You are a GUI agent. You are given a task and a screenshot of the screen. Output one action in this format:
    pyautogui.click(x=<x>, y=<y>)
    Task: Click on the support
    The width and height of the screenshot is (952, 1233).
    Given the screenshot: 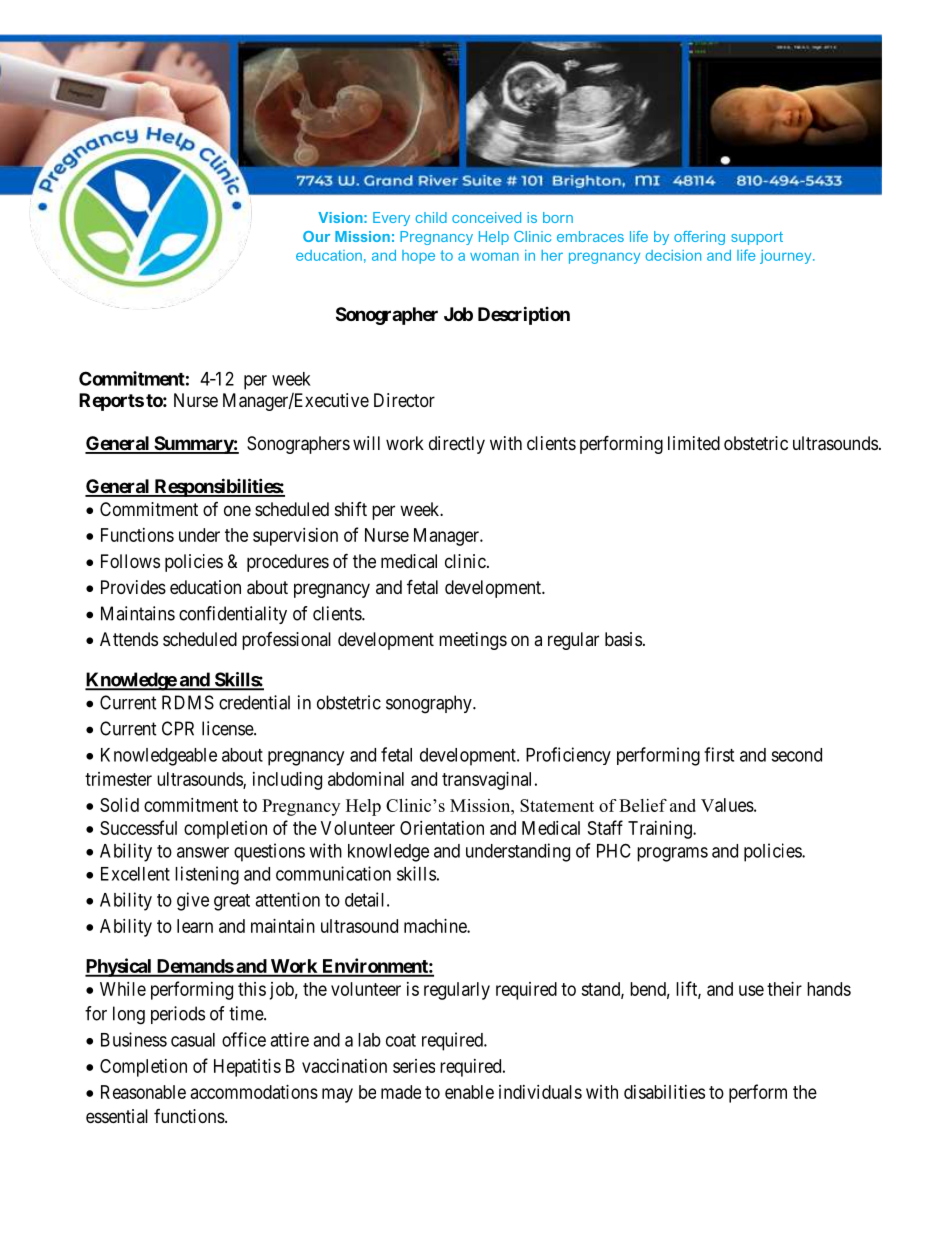 What is the action you would take?
    pyautogui.click(x=757, y=238)
